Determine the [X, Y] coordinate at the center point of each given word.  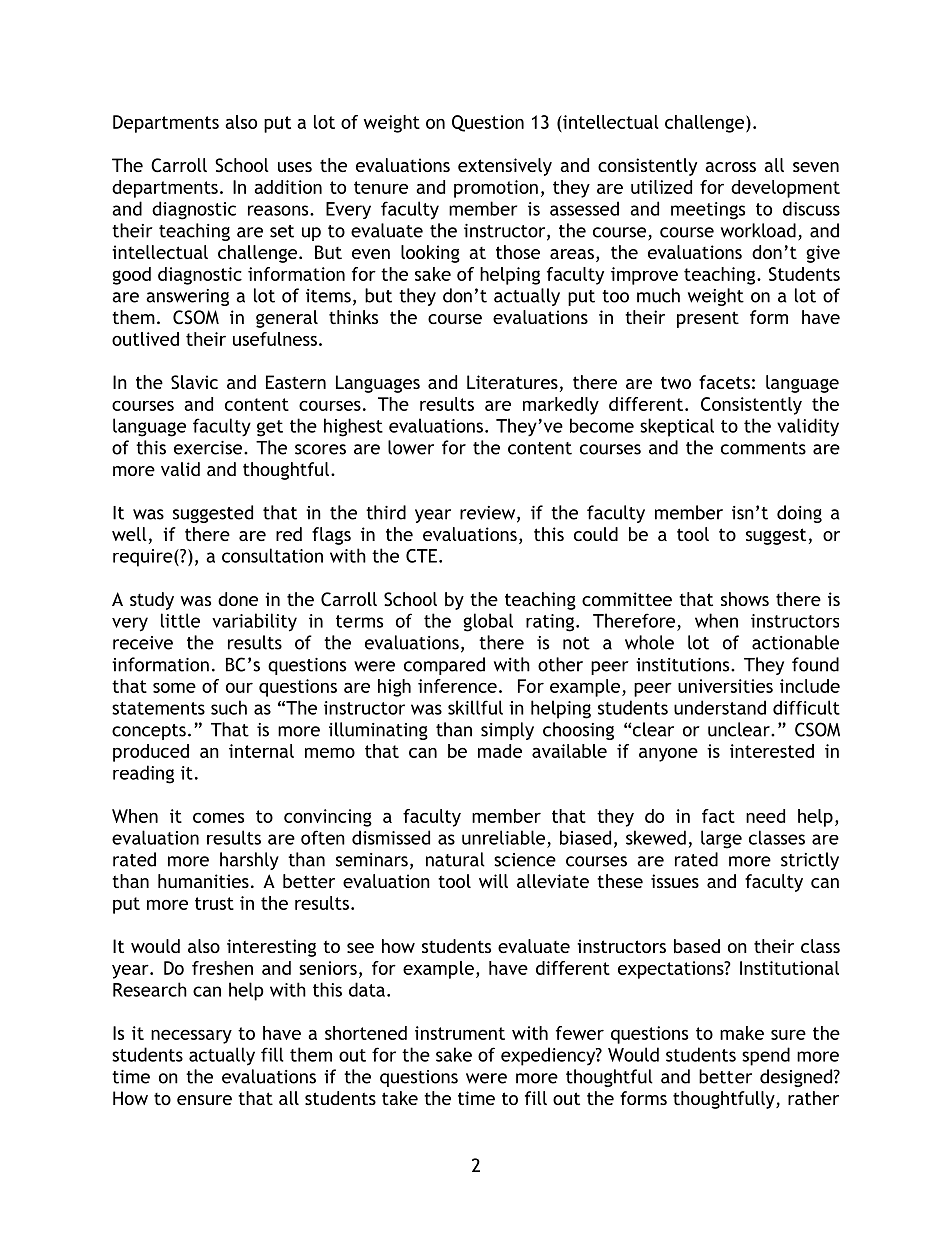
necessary [191, 1037]
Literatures [512, 382]
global [488, 622]
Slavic [194, 382]
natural [455, 859]
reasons [279, 210]
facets [724, 382]
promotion [496, 189]
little [180, 620]
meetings [708, 211]
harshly [249, 861]
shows [745, 599]
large [721, 839]
